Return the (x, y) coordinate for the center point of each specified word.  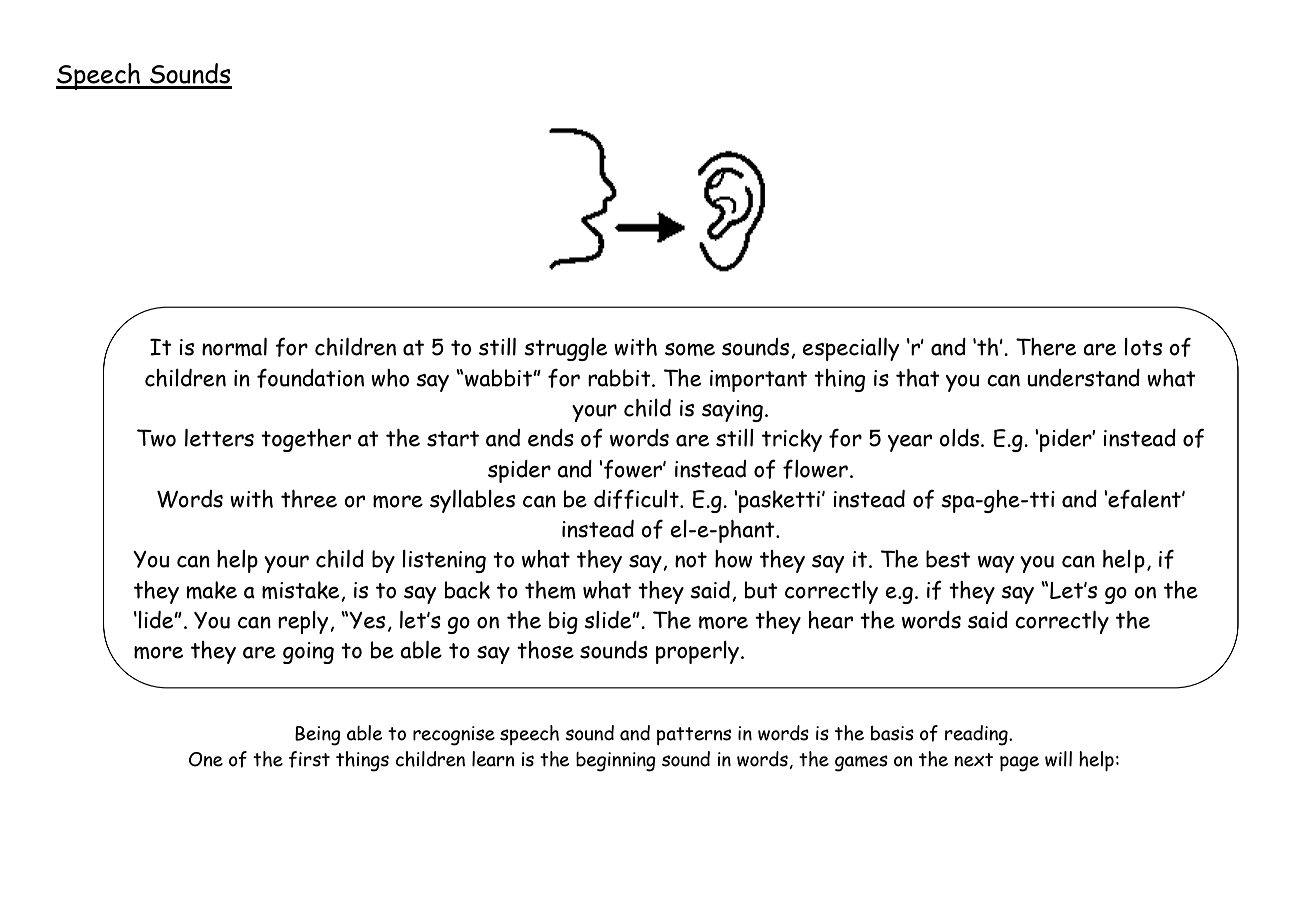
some (690, 349)
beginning (616, 762)
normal (234, 347)
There (1046, 347)
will (1058, 759)
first (309, 759)
